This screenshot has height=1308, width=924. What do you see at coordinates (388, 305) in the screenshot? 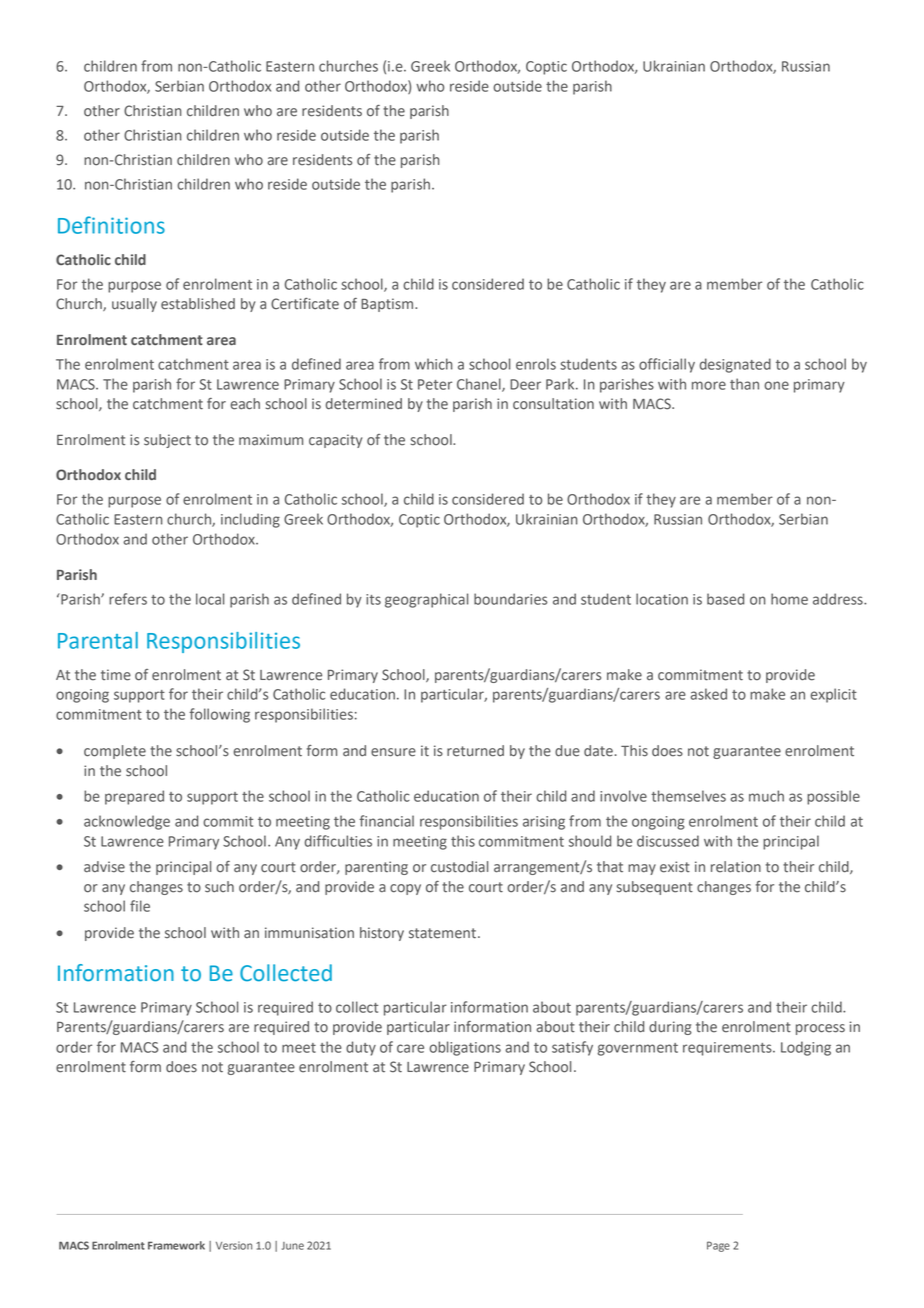
I see `Baptism` at bounding box center [388, 305].
